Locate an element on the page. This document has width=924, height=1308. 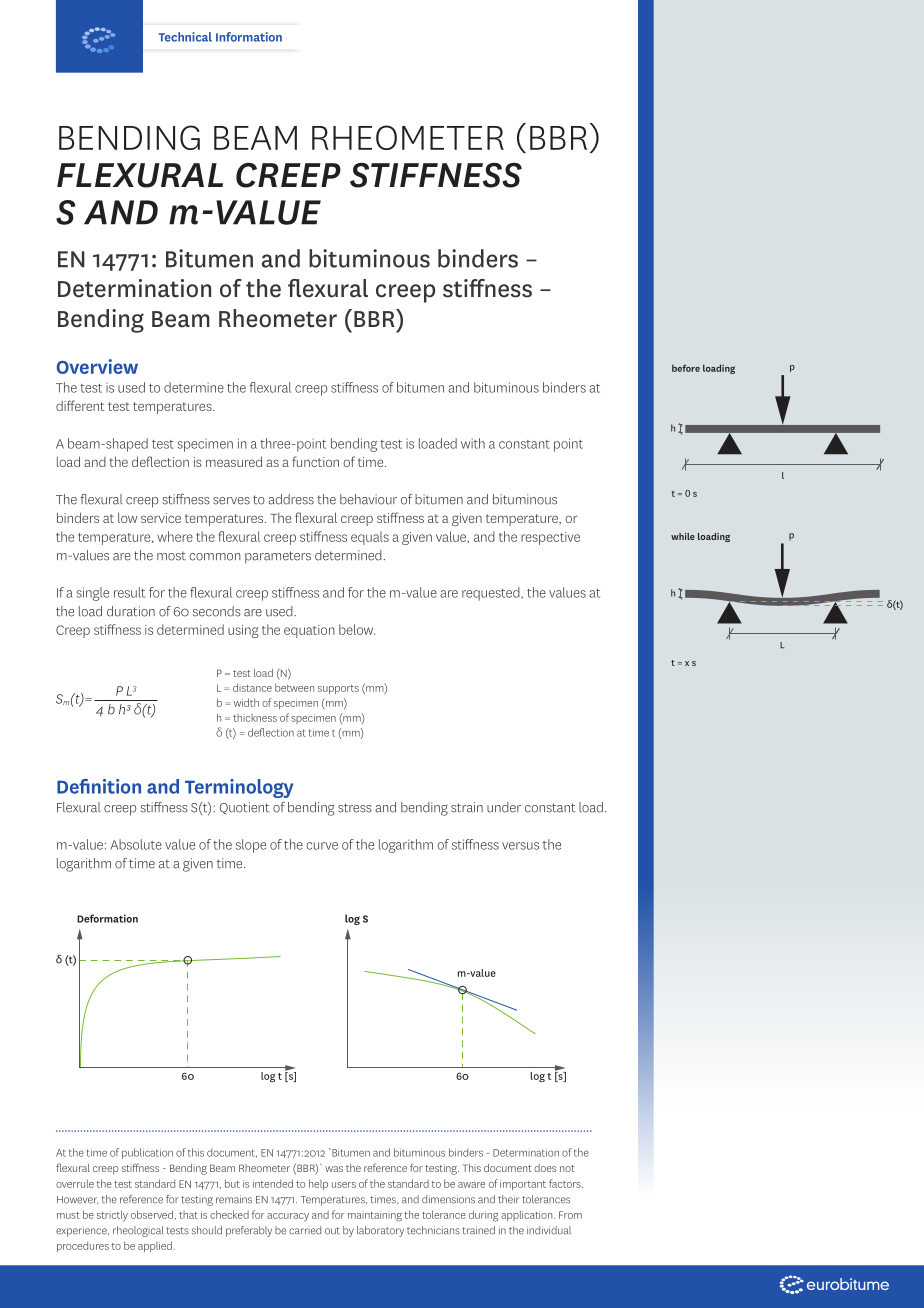
Technical is located at coordinates (185, 37).
